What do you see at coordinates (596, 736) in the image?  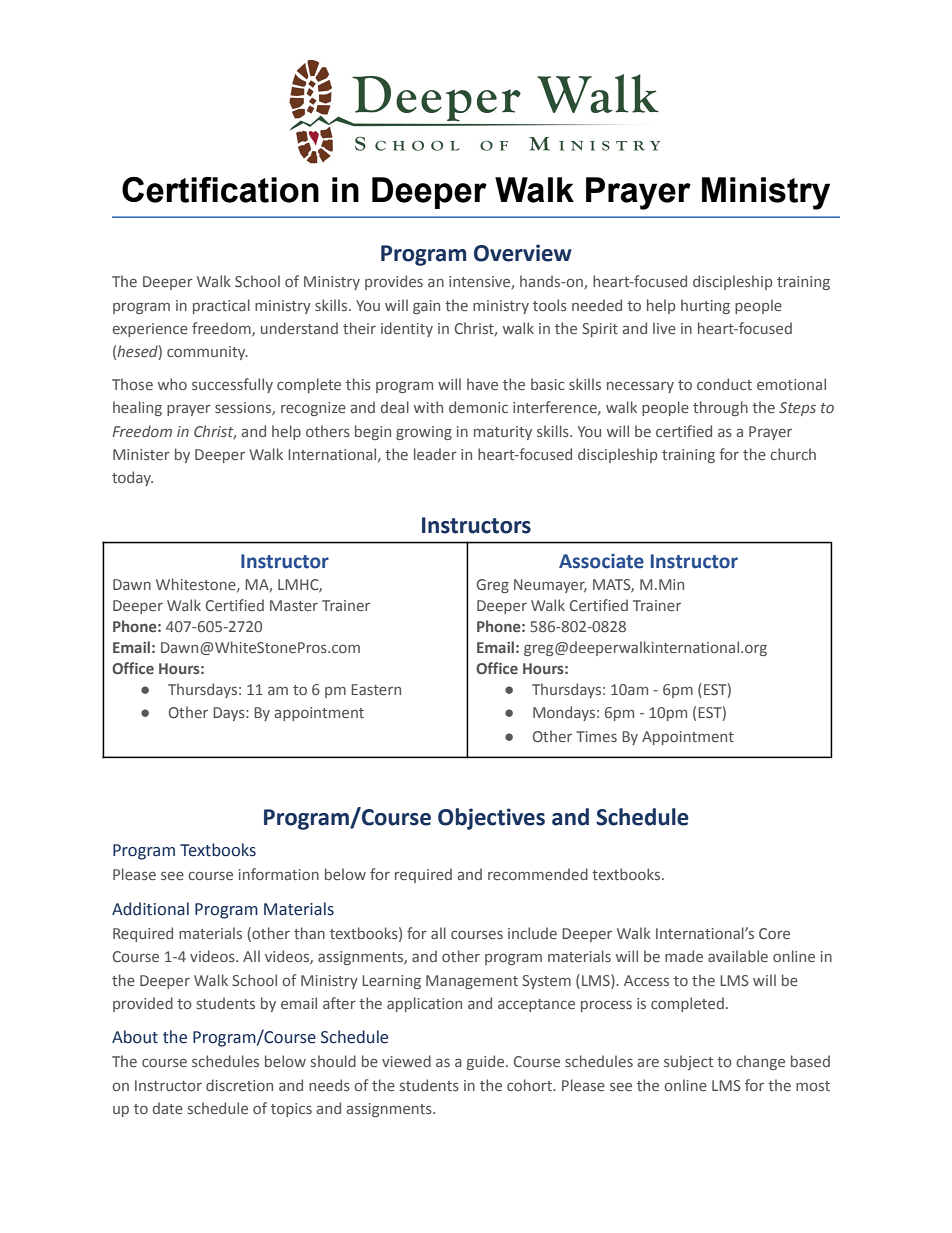 I see `Times` at bounding box center [596, 736].
